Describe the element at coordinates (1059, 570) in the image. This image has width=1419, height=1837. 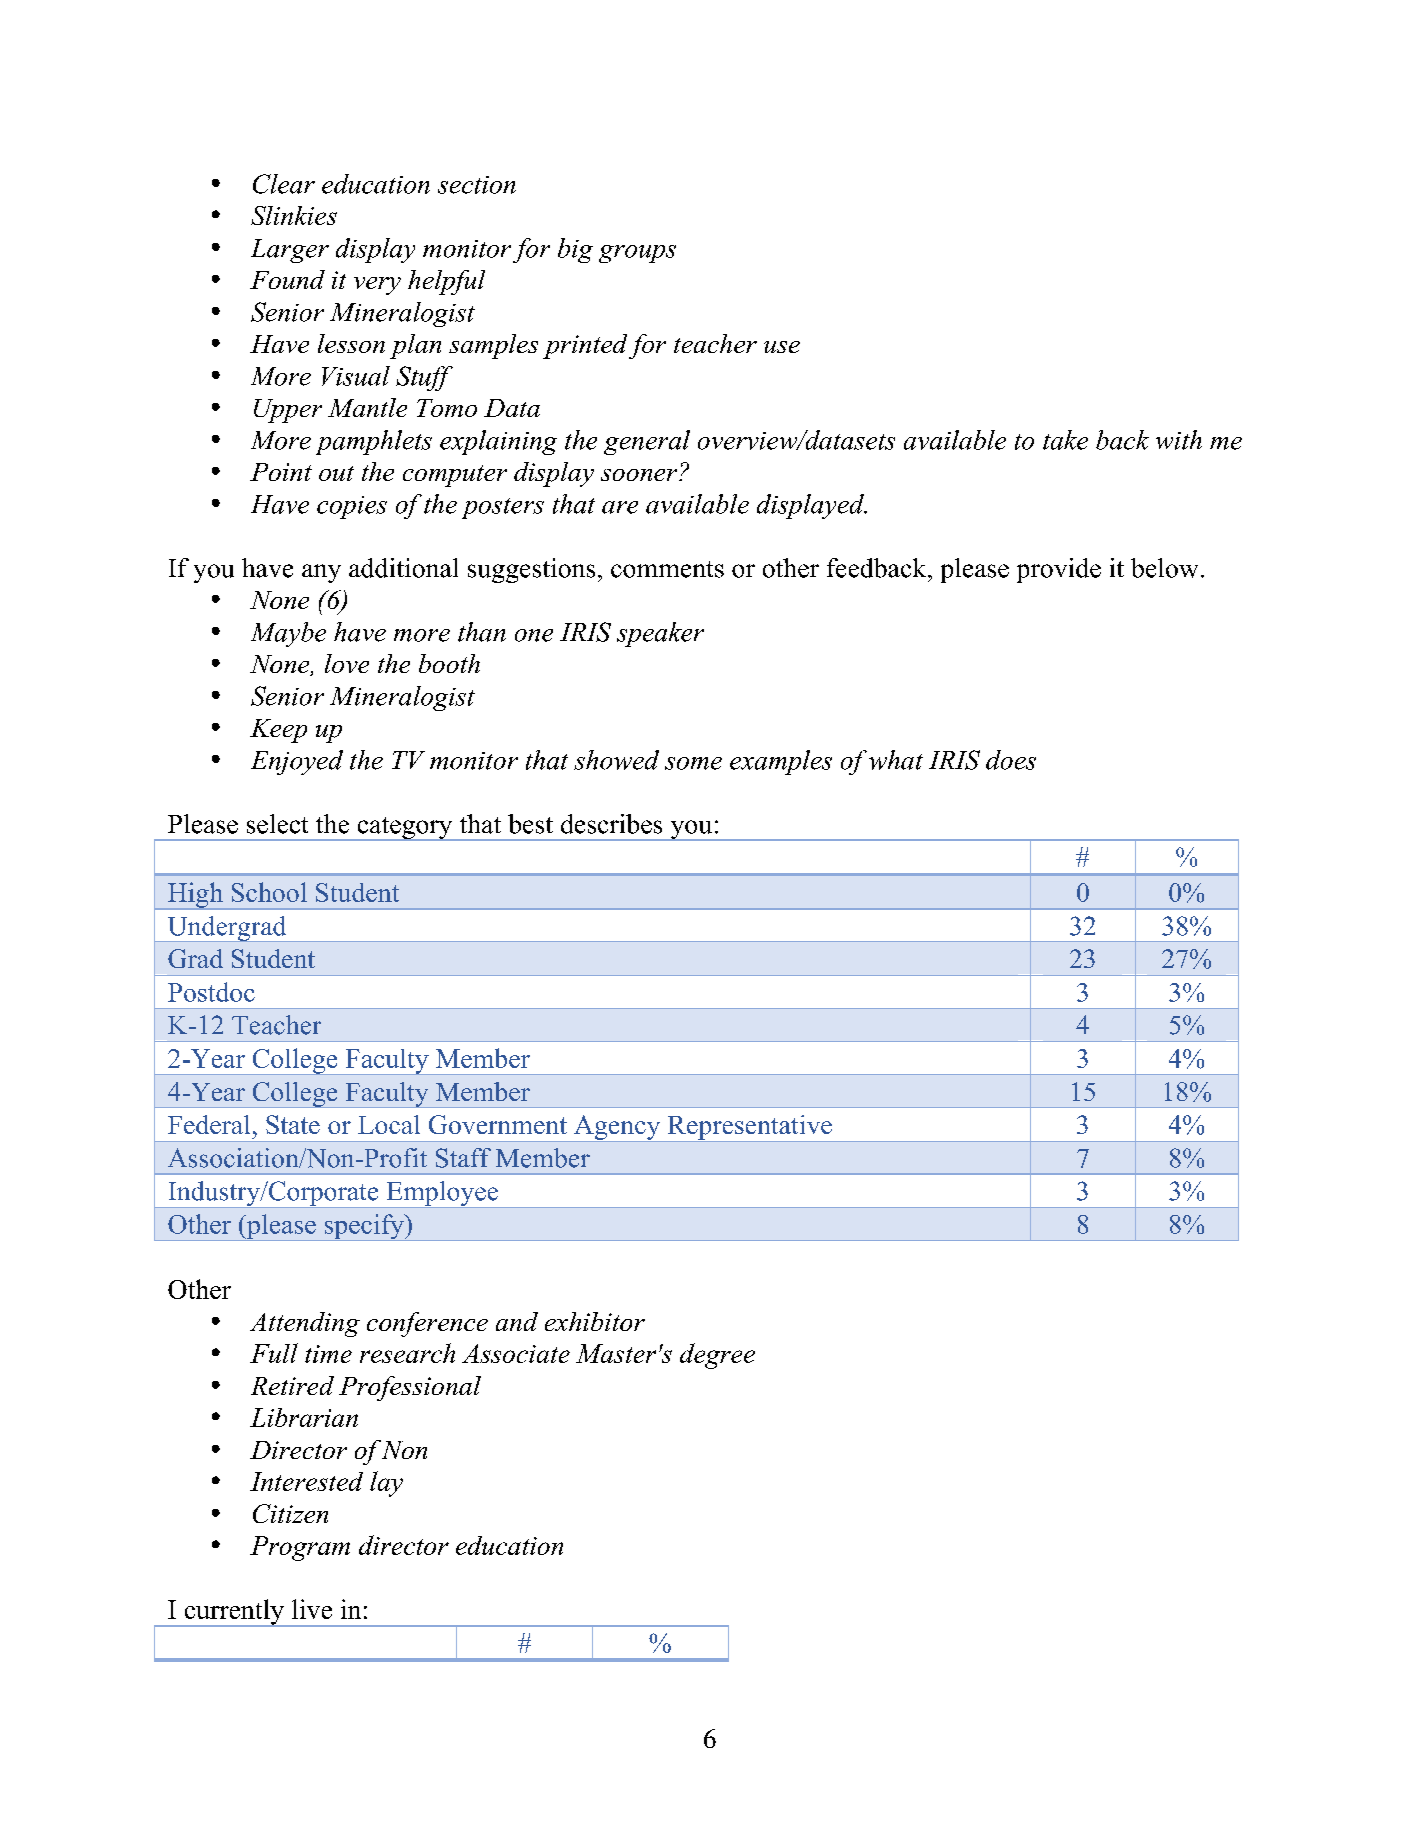
I see `provide` at that location.
